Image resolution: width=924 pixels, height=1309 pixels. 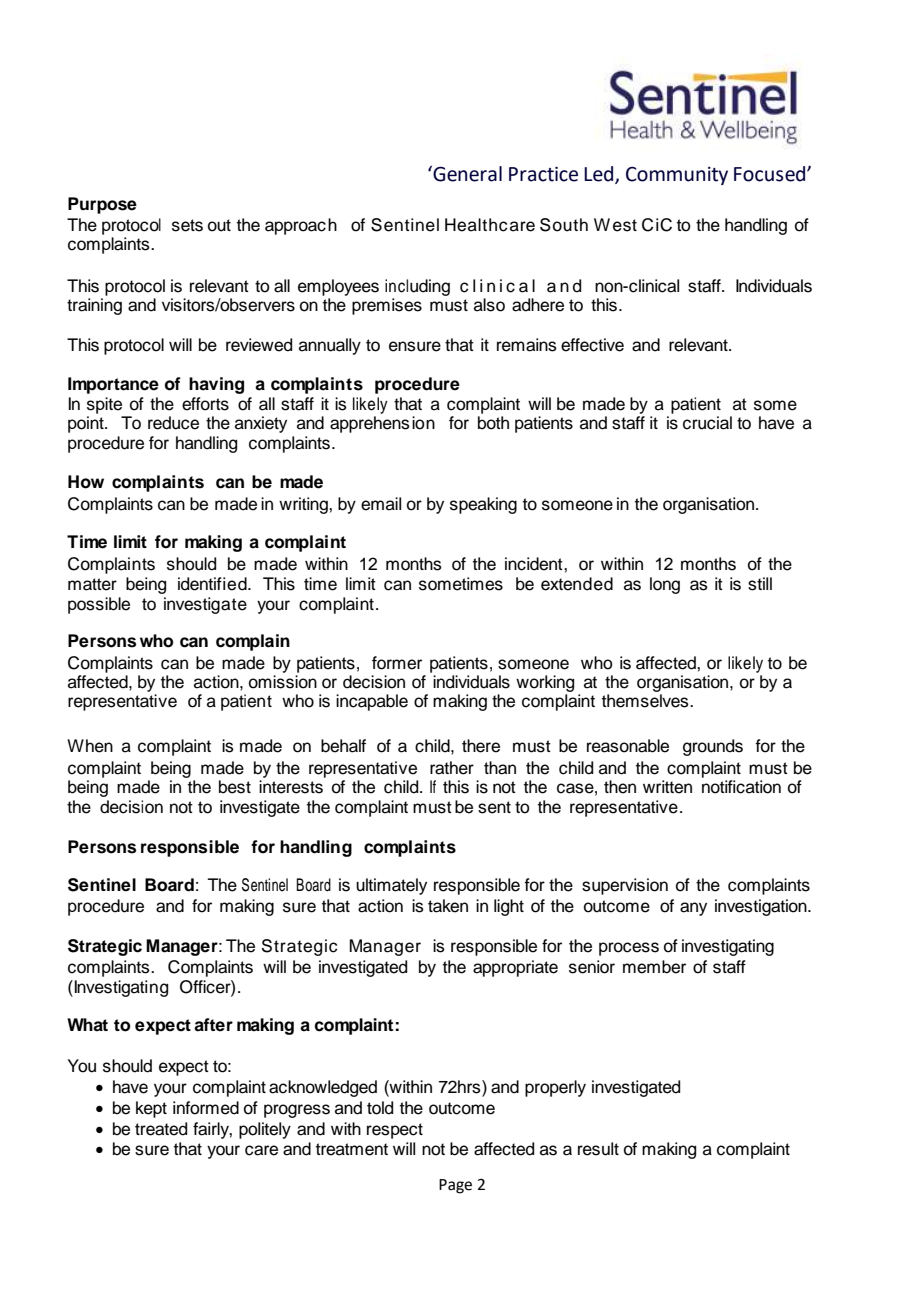 I want to click on crucial, so click(x=707, y=423).
